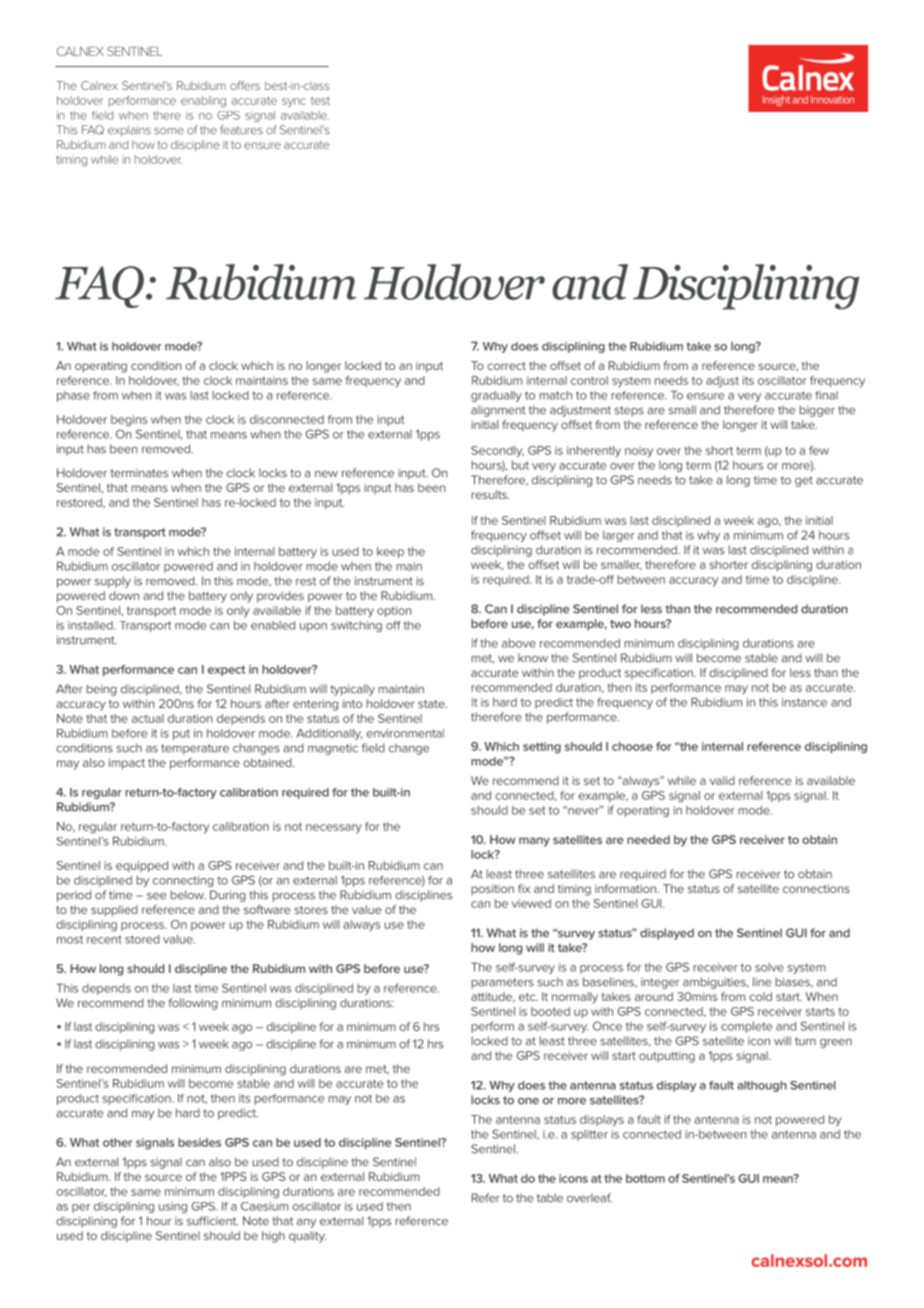 This screenshot has width=924, height=1308. I want to click on final, so click(826, 395).
